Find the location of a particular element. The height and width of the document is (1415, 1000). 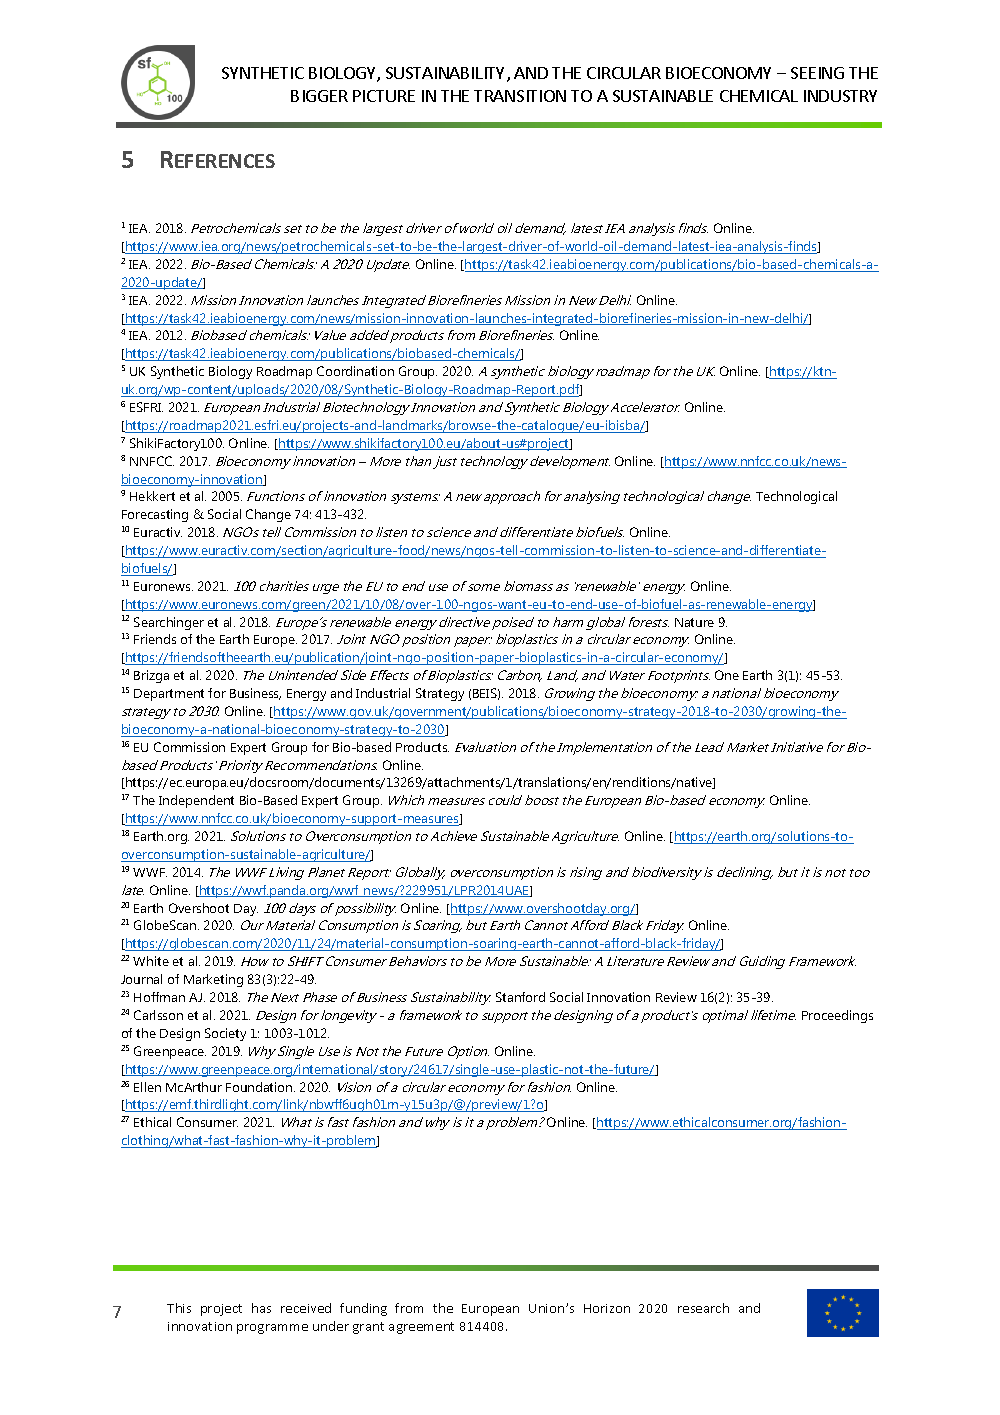

This is located at coordinates (179, 1308).
